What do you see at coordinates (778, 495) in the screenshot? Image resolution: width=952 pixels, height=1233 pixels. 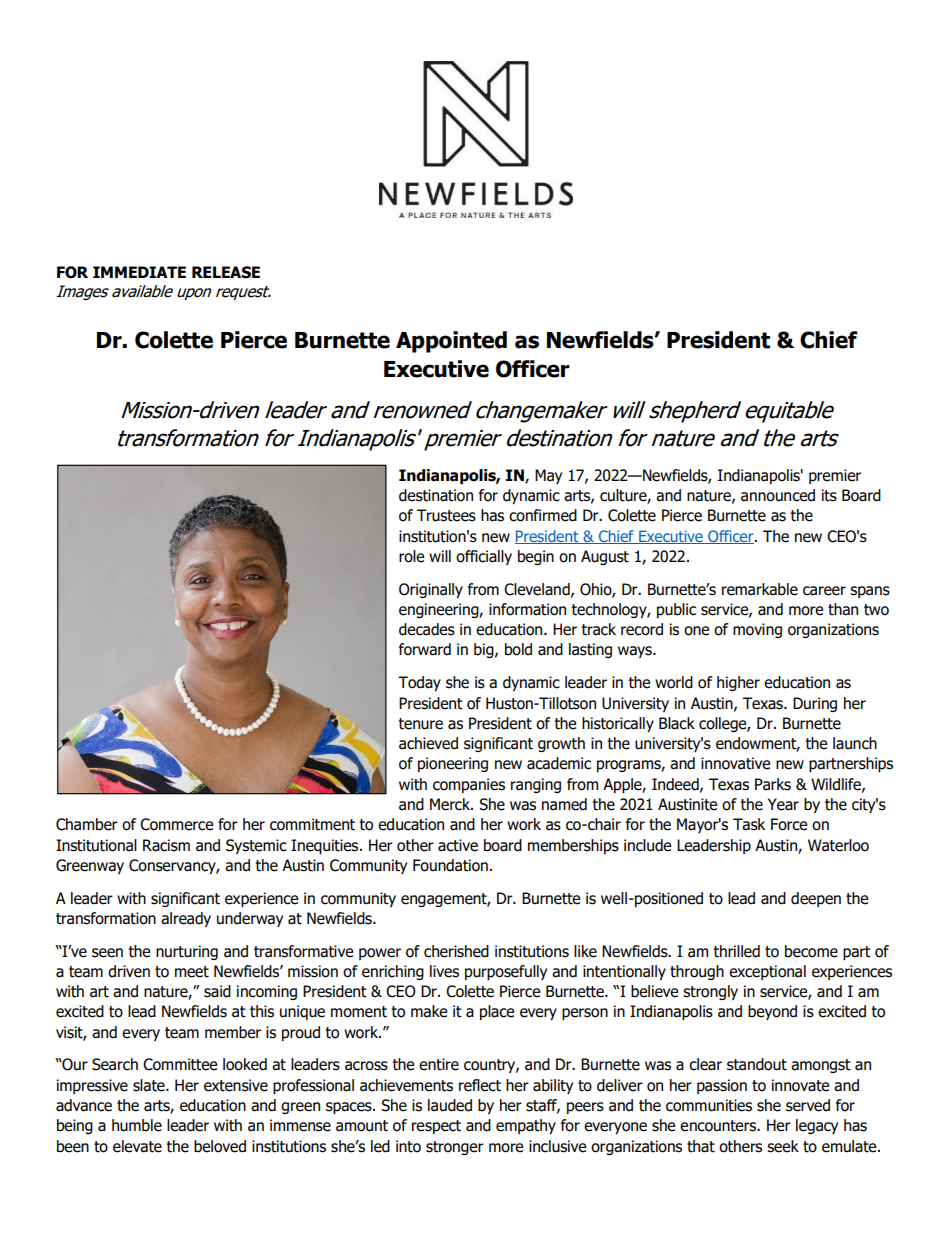 I see `announced` at bounding box center [778, 495].
